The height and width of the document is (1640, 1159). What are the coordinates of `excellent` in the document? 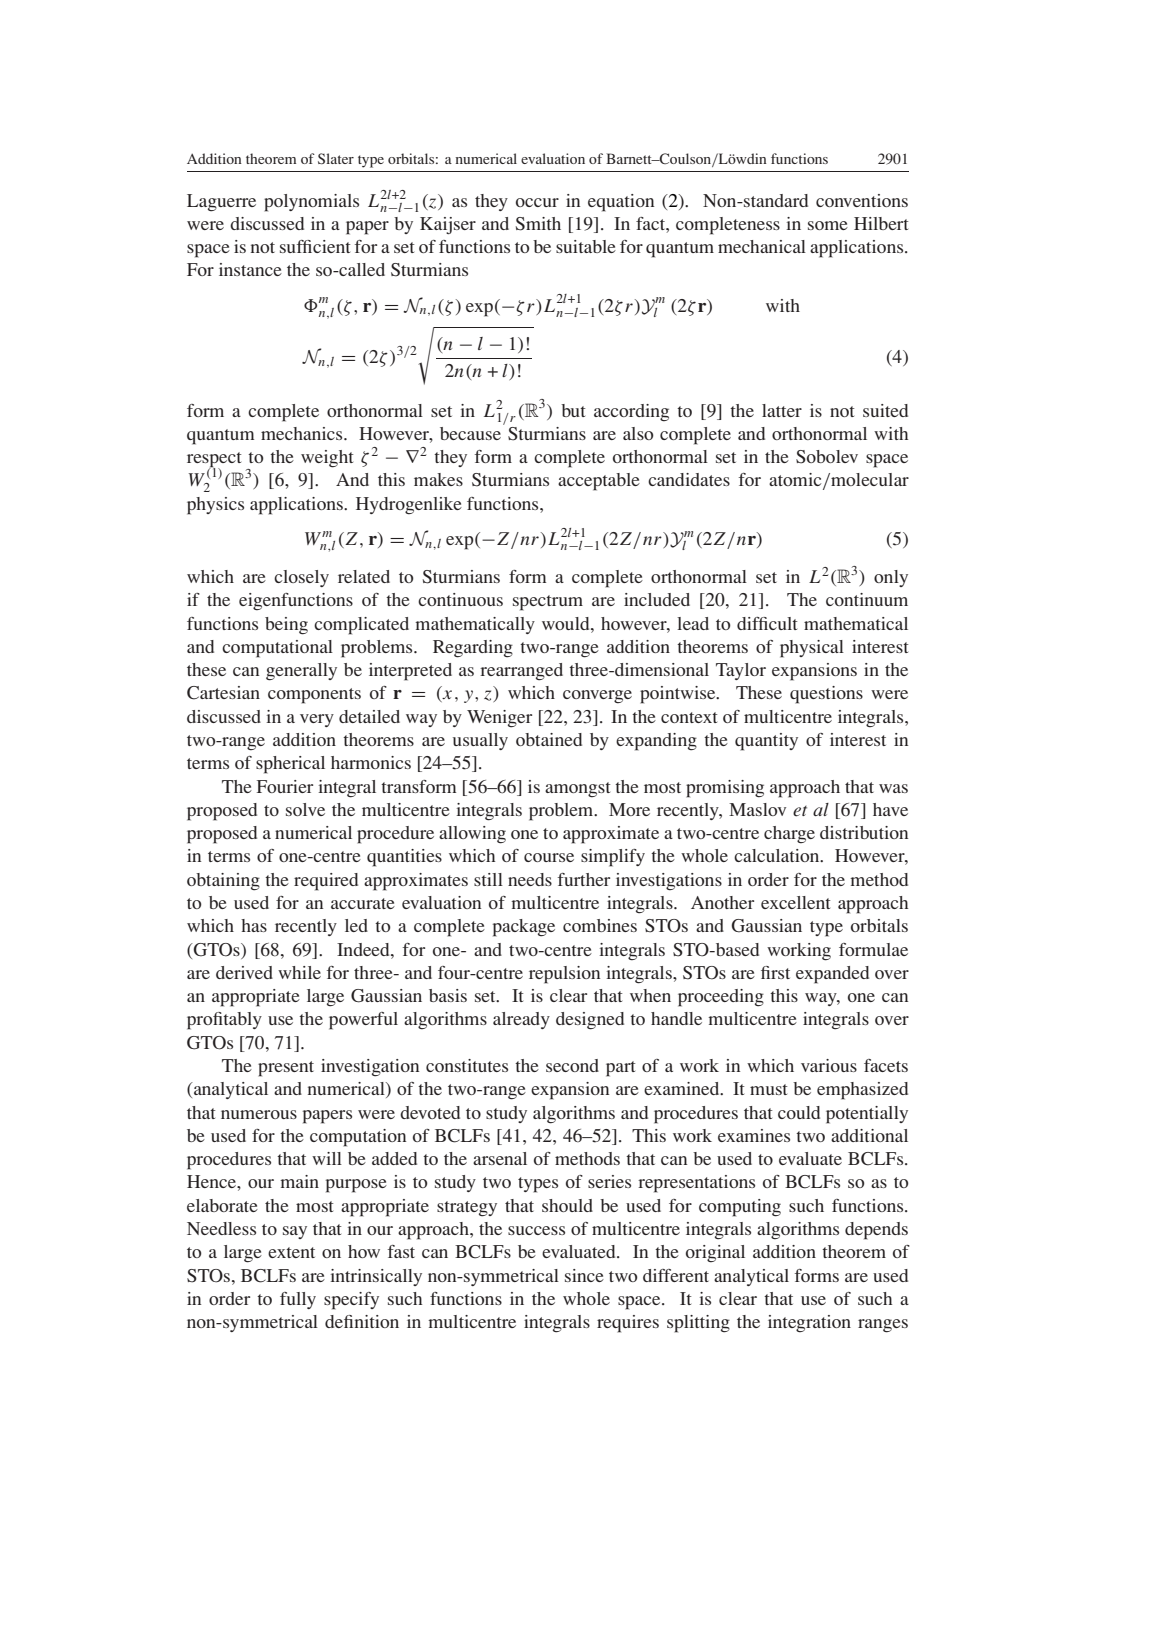 It's located at (796, 902).
